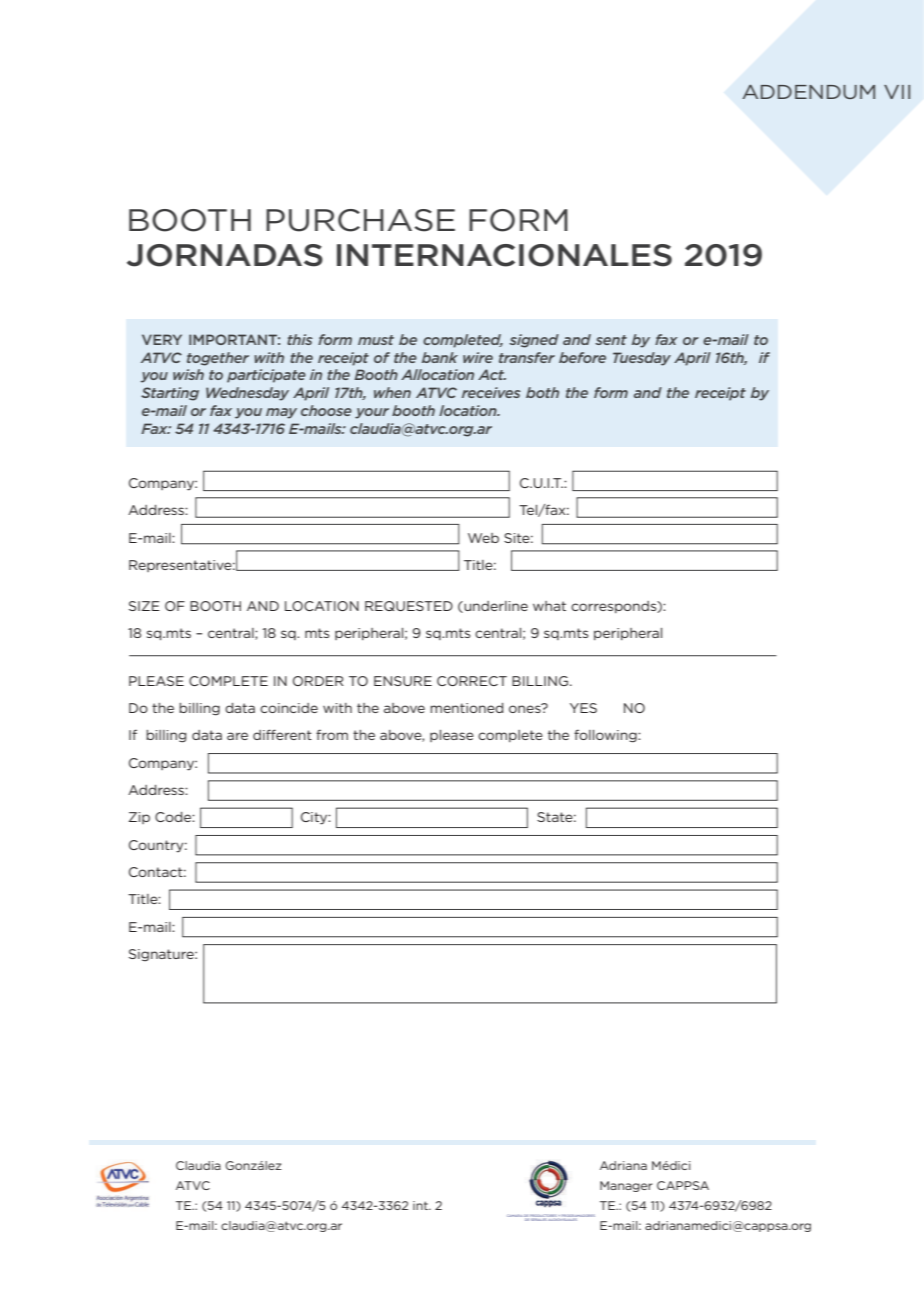 The image size is (924, 1308). What do you see at coordinates (897, 92) in the document?
I see `VII` at bounding box center [897, 92].
